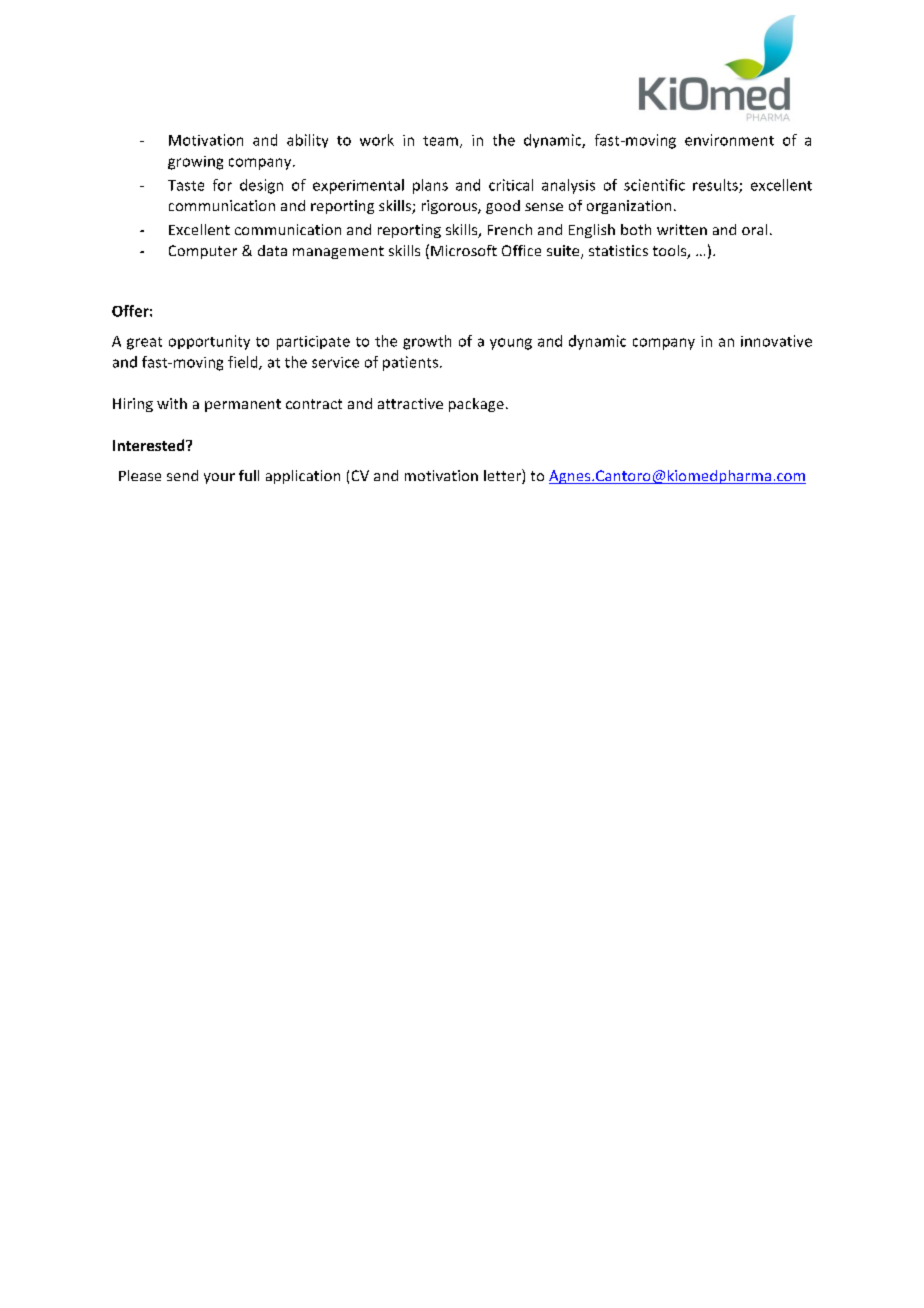  I want to click on team, so click(440, 141).
